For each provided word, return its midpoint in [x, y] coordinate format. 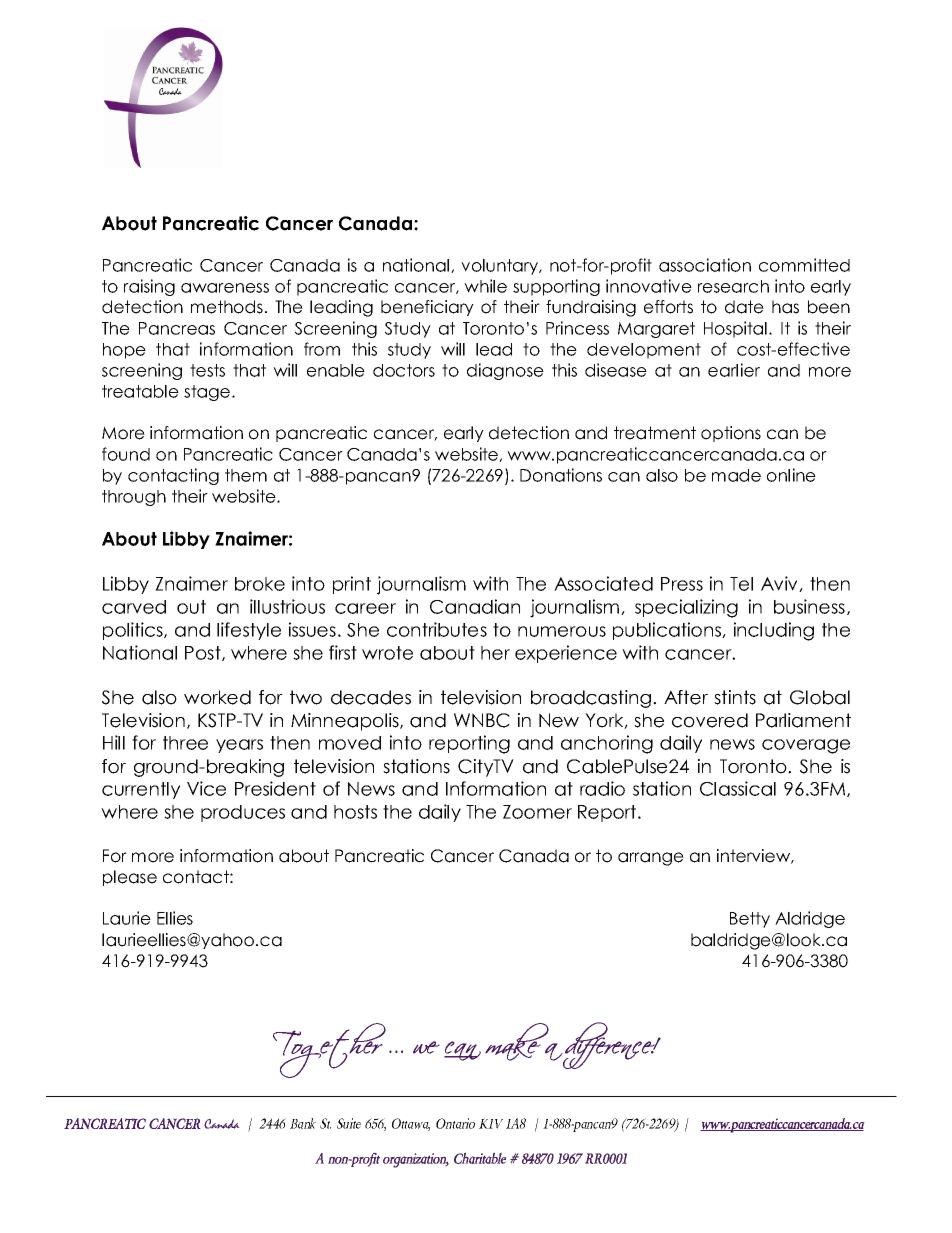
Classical [738, 788]
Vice [206, 788]
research [733, 286]
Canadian [475, 606]
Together [329, 1050]
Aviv [780, 584]
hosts [355, 812]
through [134, 498]
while [485, 286]
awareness [225, 288]
